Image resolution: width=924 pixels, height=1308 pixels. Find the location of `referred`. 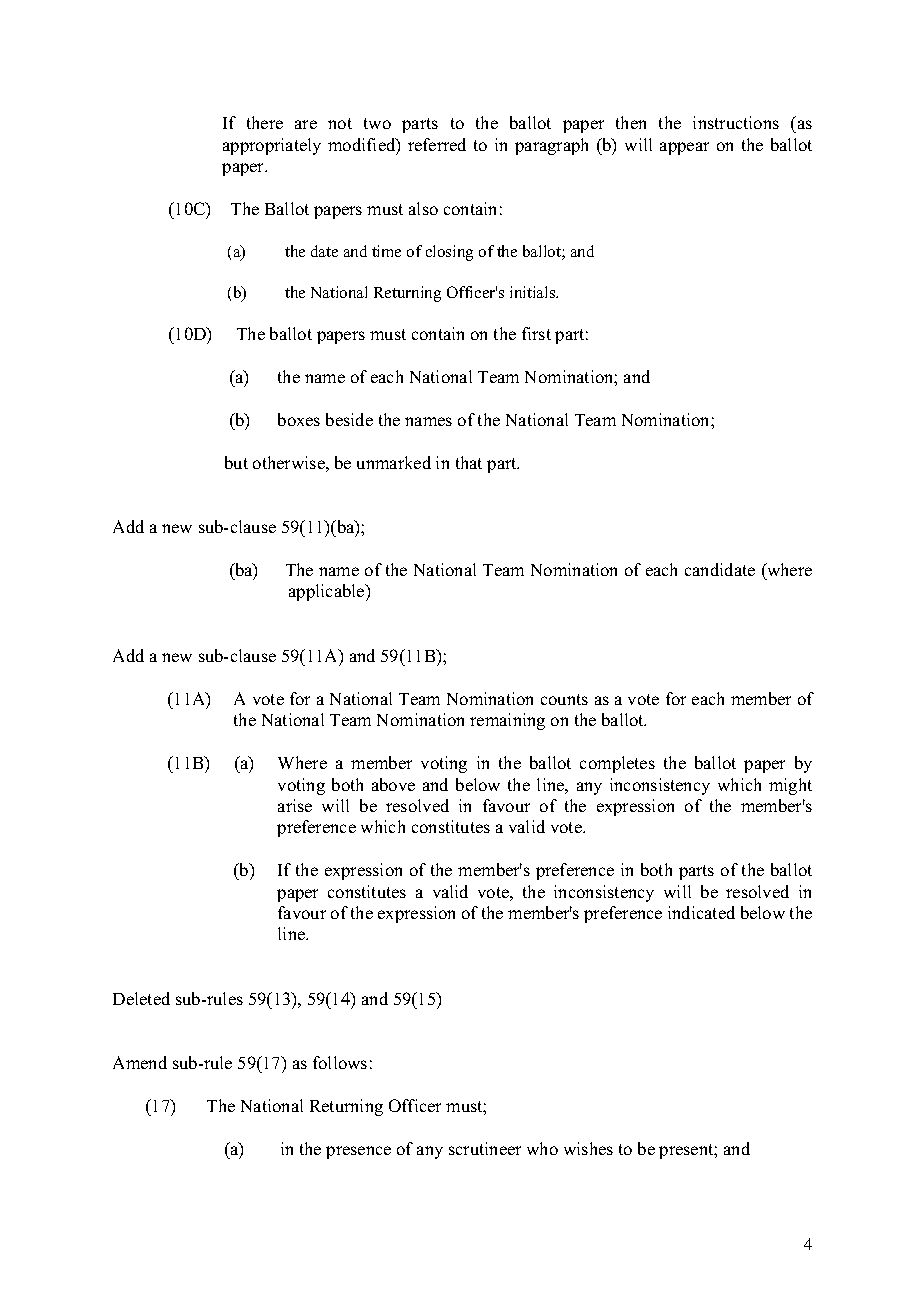

referred is located at coordinates (437, 144).
